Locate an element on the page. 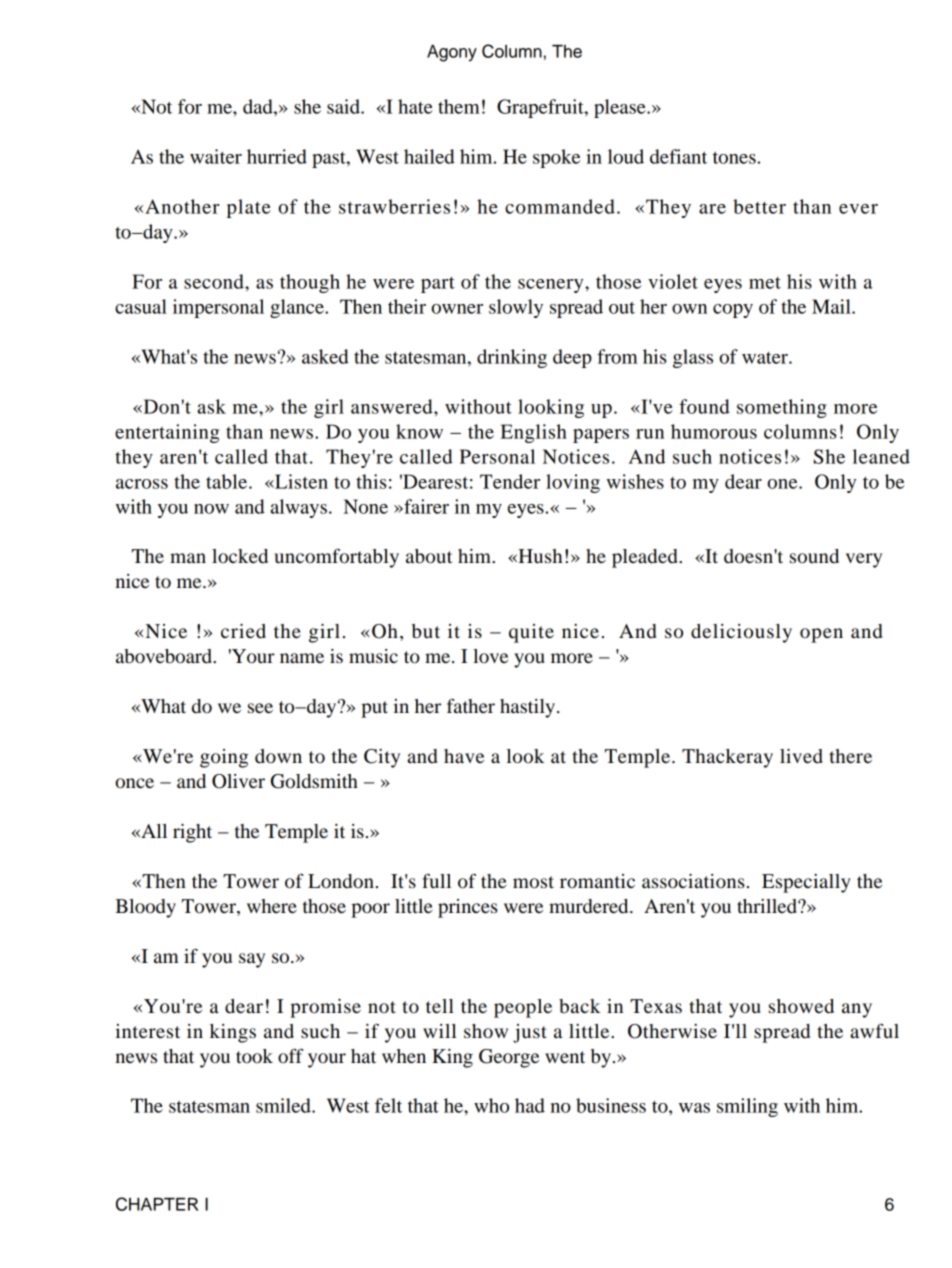  who is located at coordinates (491, 1105).
